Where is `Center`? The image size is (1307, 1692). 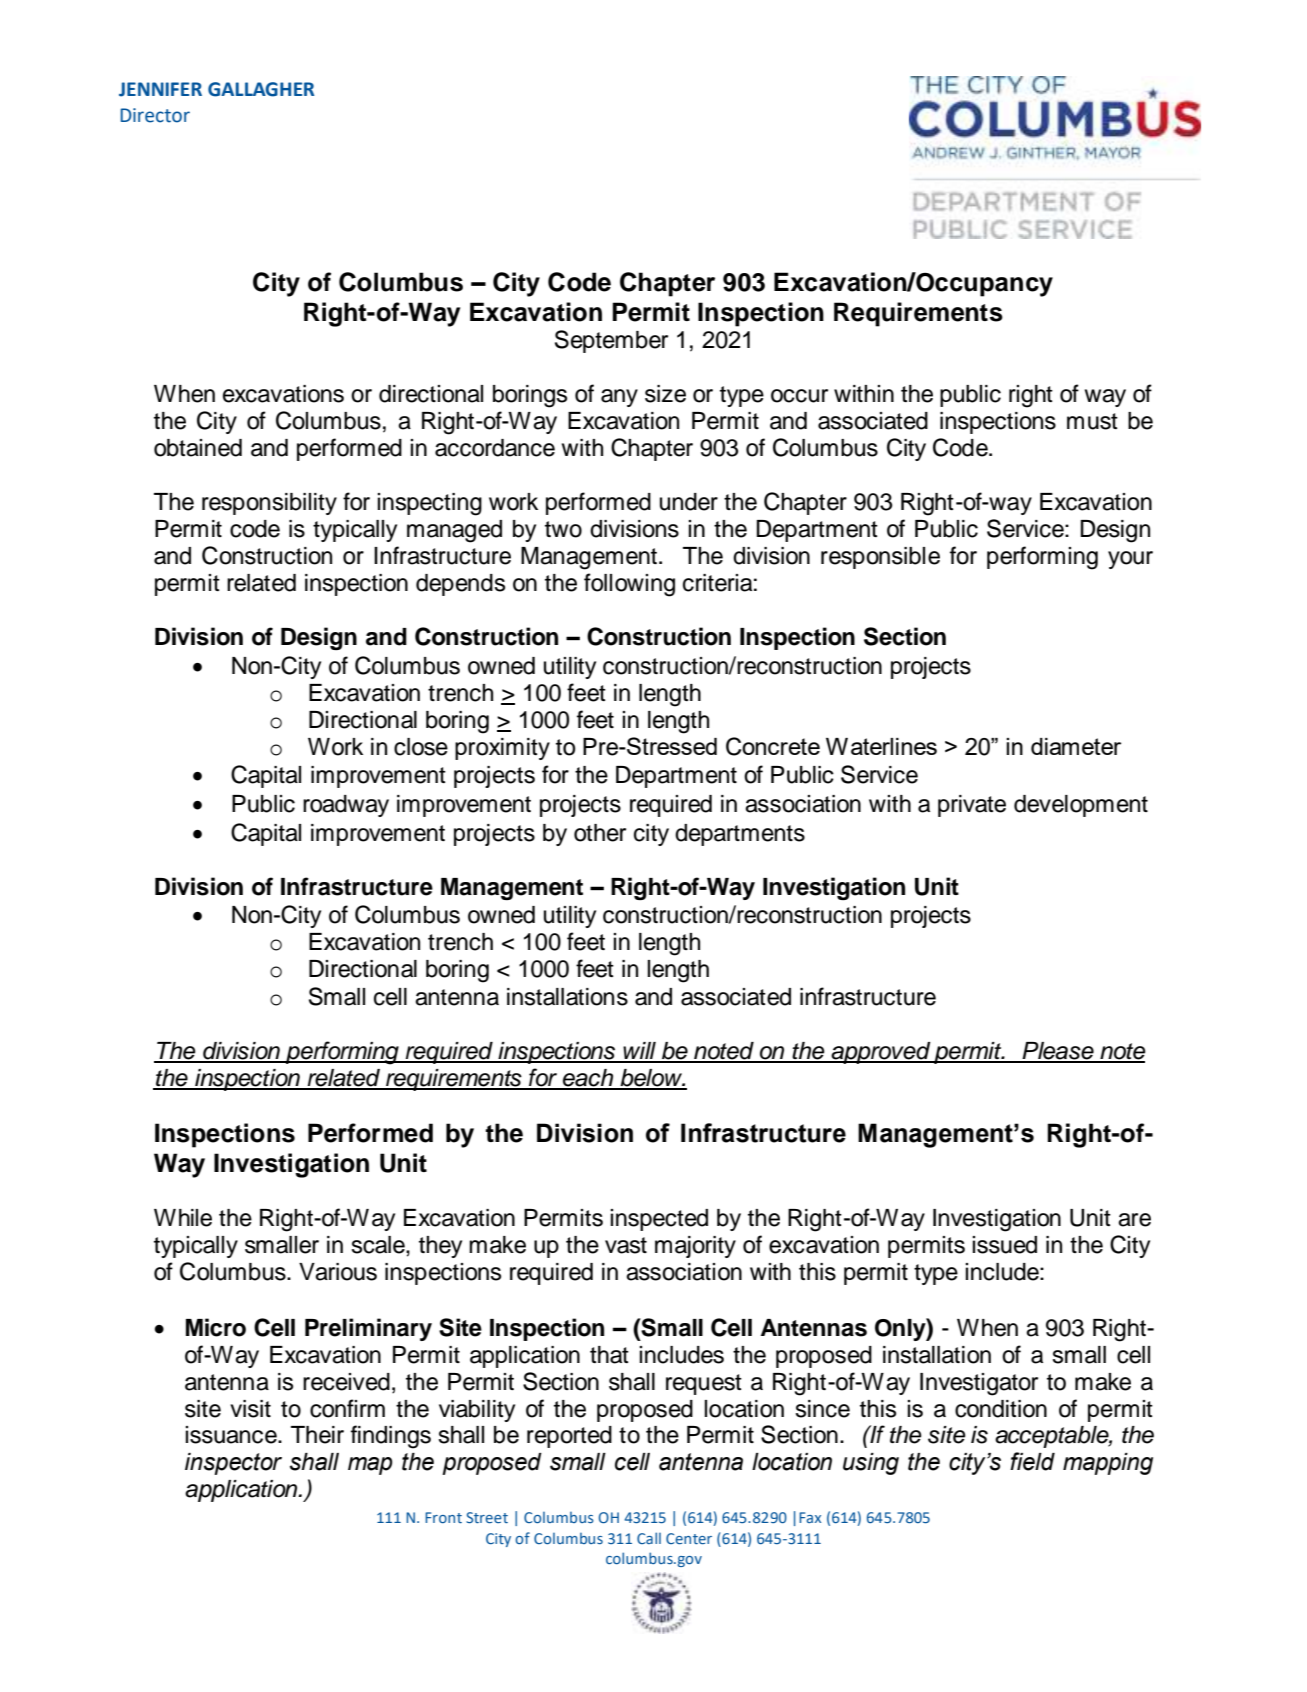
Center is located at coordinates (689, 1538).
